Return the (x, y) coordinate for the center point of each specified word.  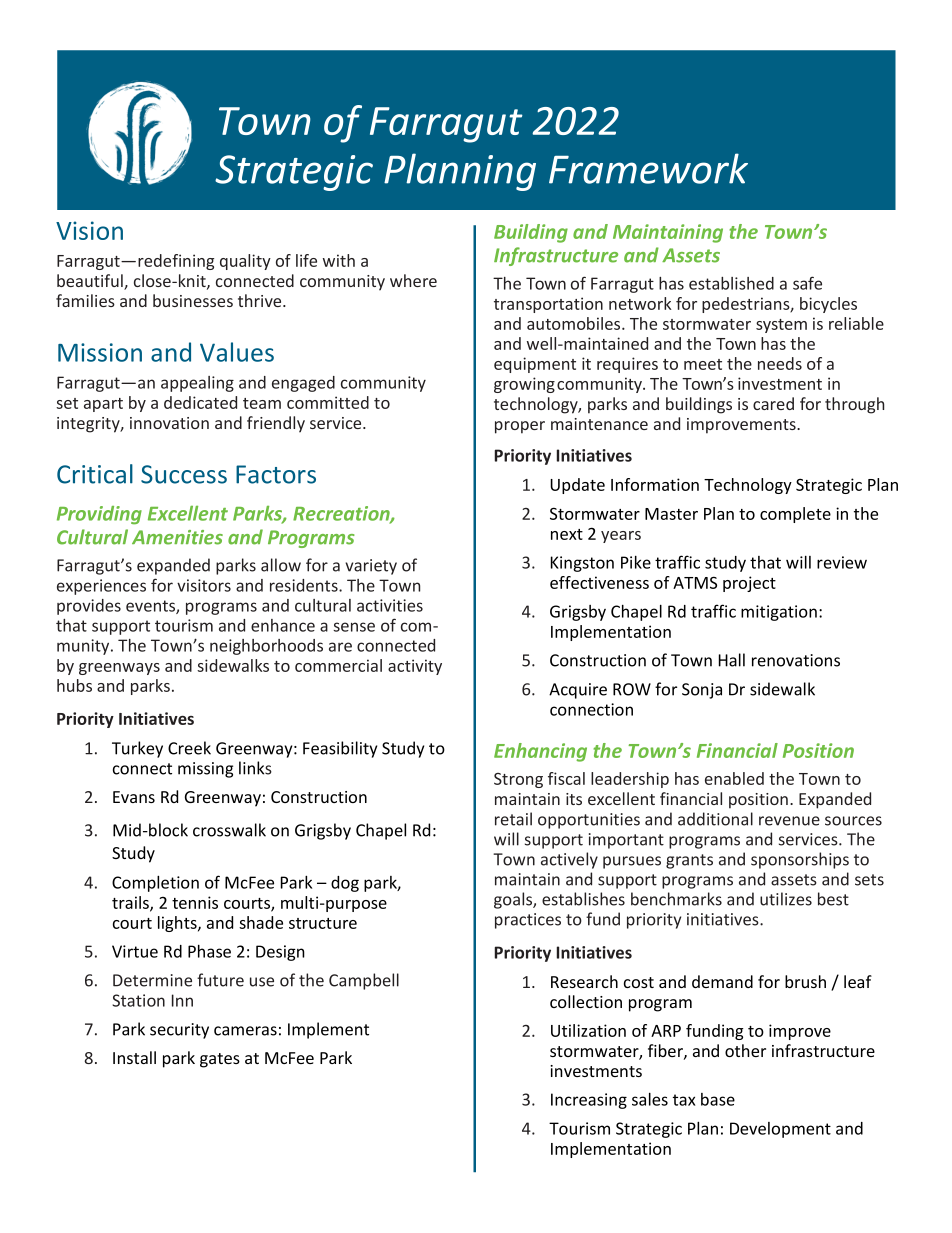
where (413, 280)
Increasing (589, 1101)
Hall (732, 660)
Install (134, 1057)
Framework (648, 168)
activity (415, 667)
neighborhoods (266, 647)
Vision (89, 230)
